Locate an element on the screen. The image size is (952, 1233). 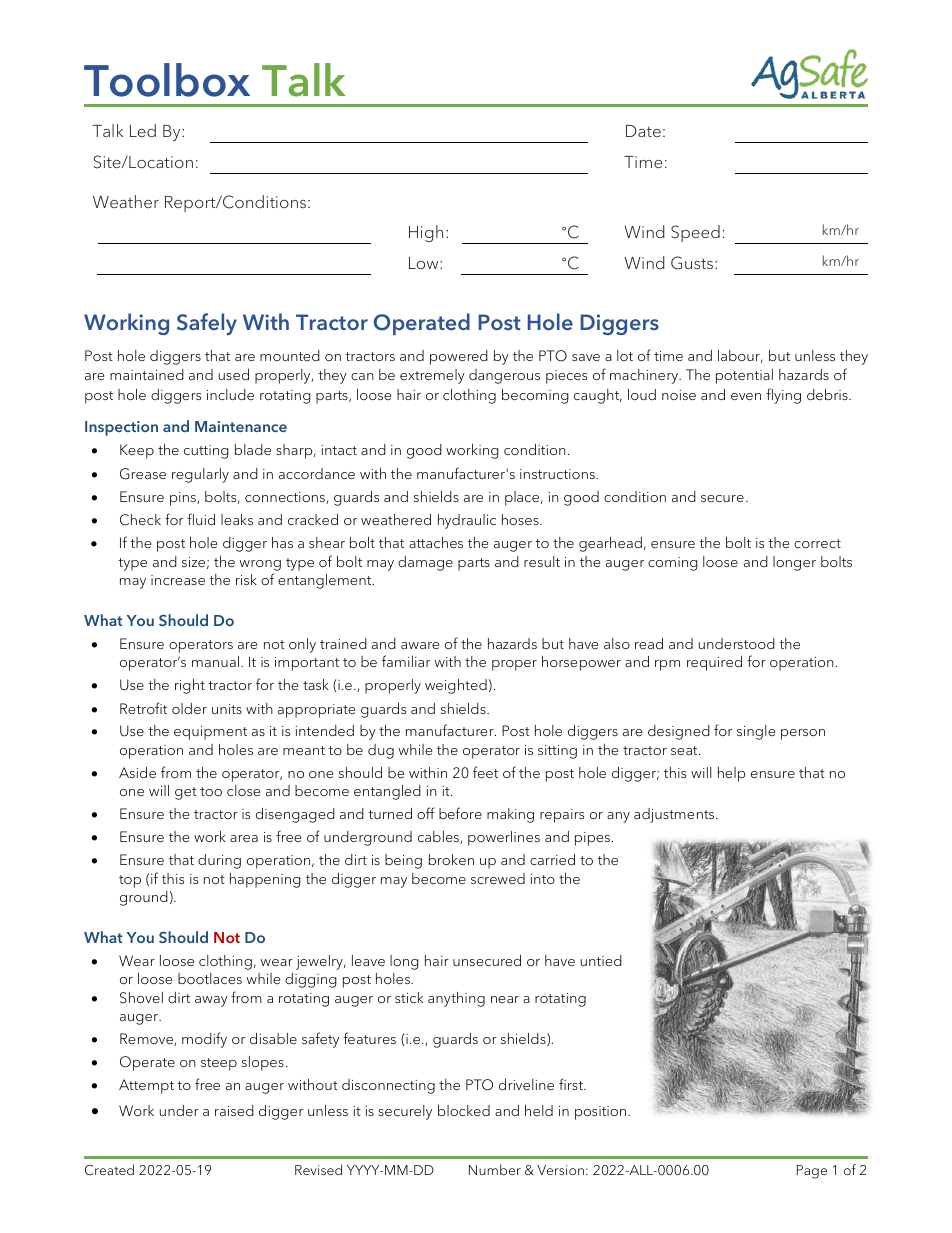
Toolbox is located at coordinates (167, 80).
